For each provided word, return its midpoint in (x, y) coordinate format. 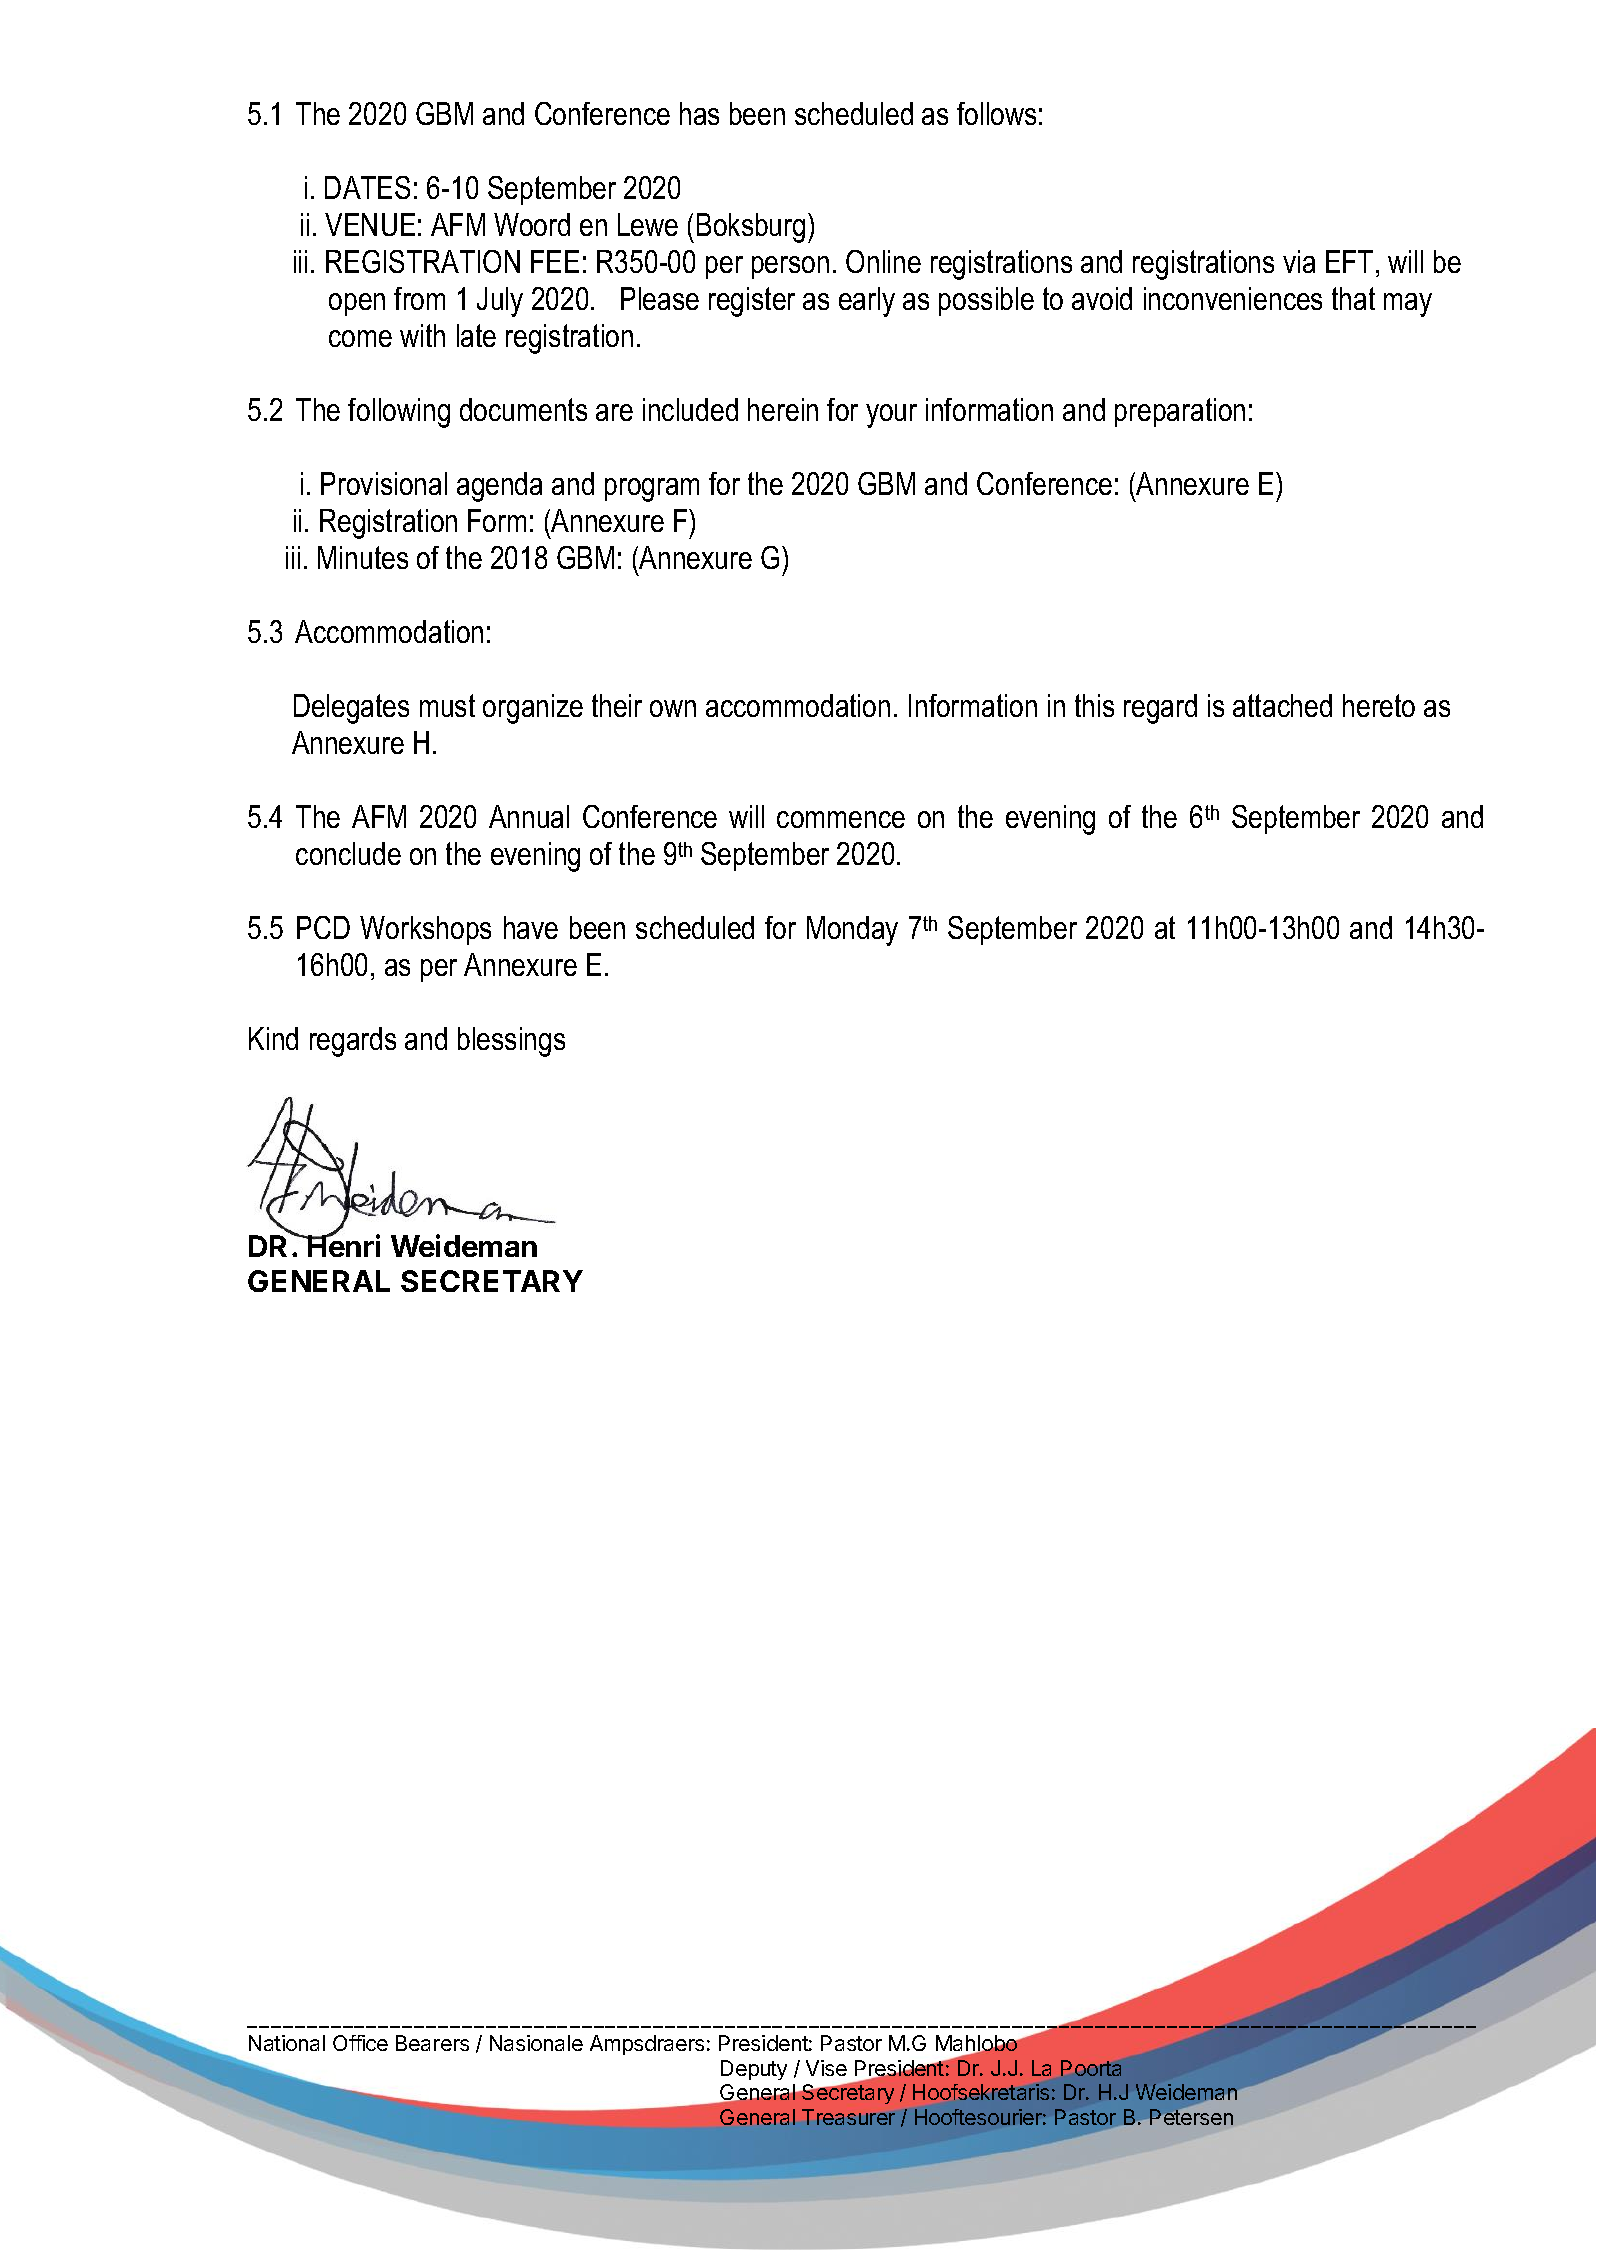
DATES (367, 187)
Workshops (425, 930)
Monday (852, 931)
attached (1282, 705)
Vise (826, 2068)
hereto (1379, 705)
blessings (511, 1042)
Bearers (432, 2043)
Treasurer (848, 2117)
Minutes (363, 557)
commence (841, 819)
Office (360, 2043)
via (1299, 261)
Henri (343, 1245)
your (891, 416)
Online (883, 261)
